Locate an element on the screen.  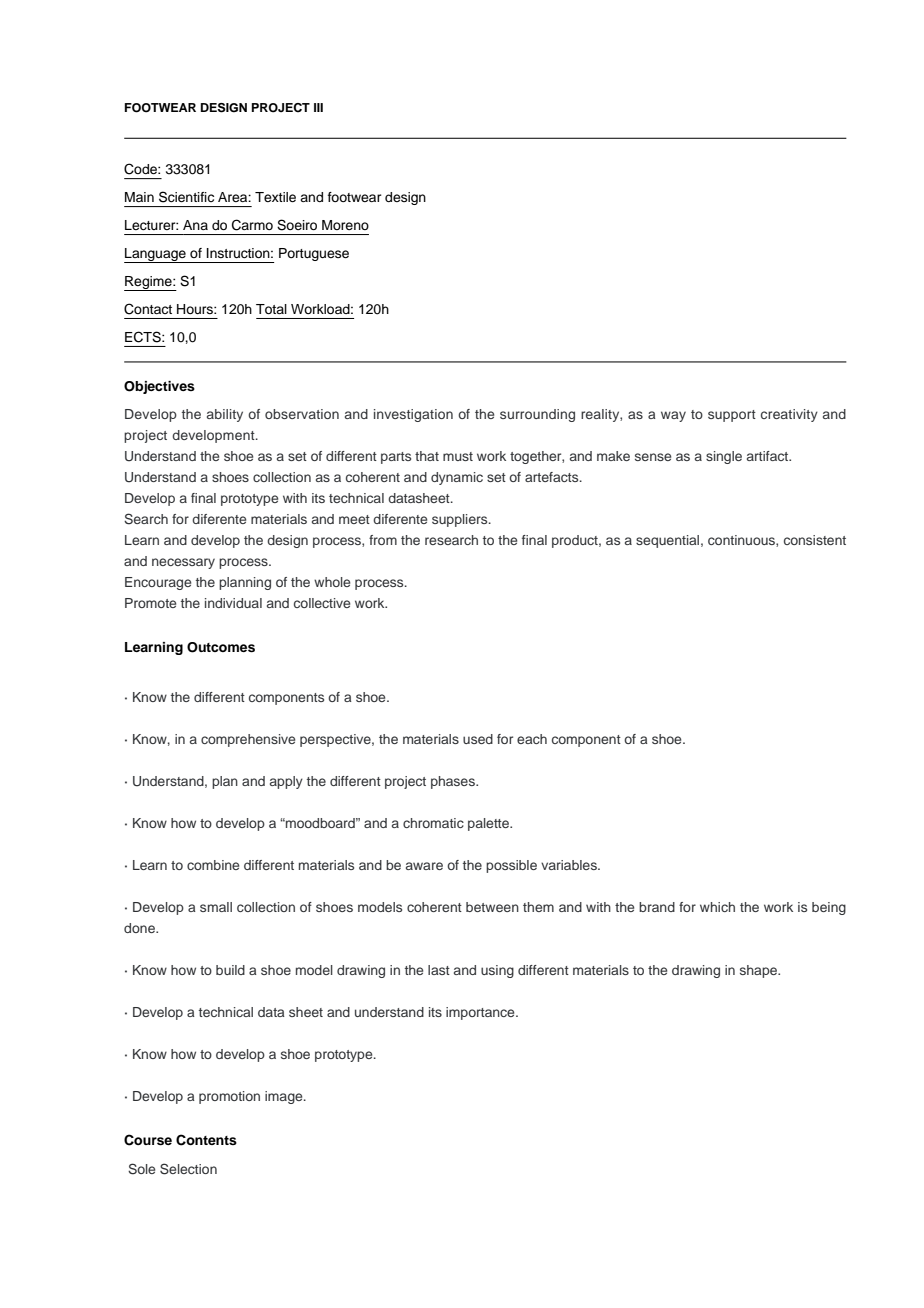
Outcomes is located at coordinates (221, 647).
